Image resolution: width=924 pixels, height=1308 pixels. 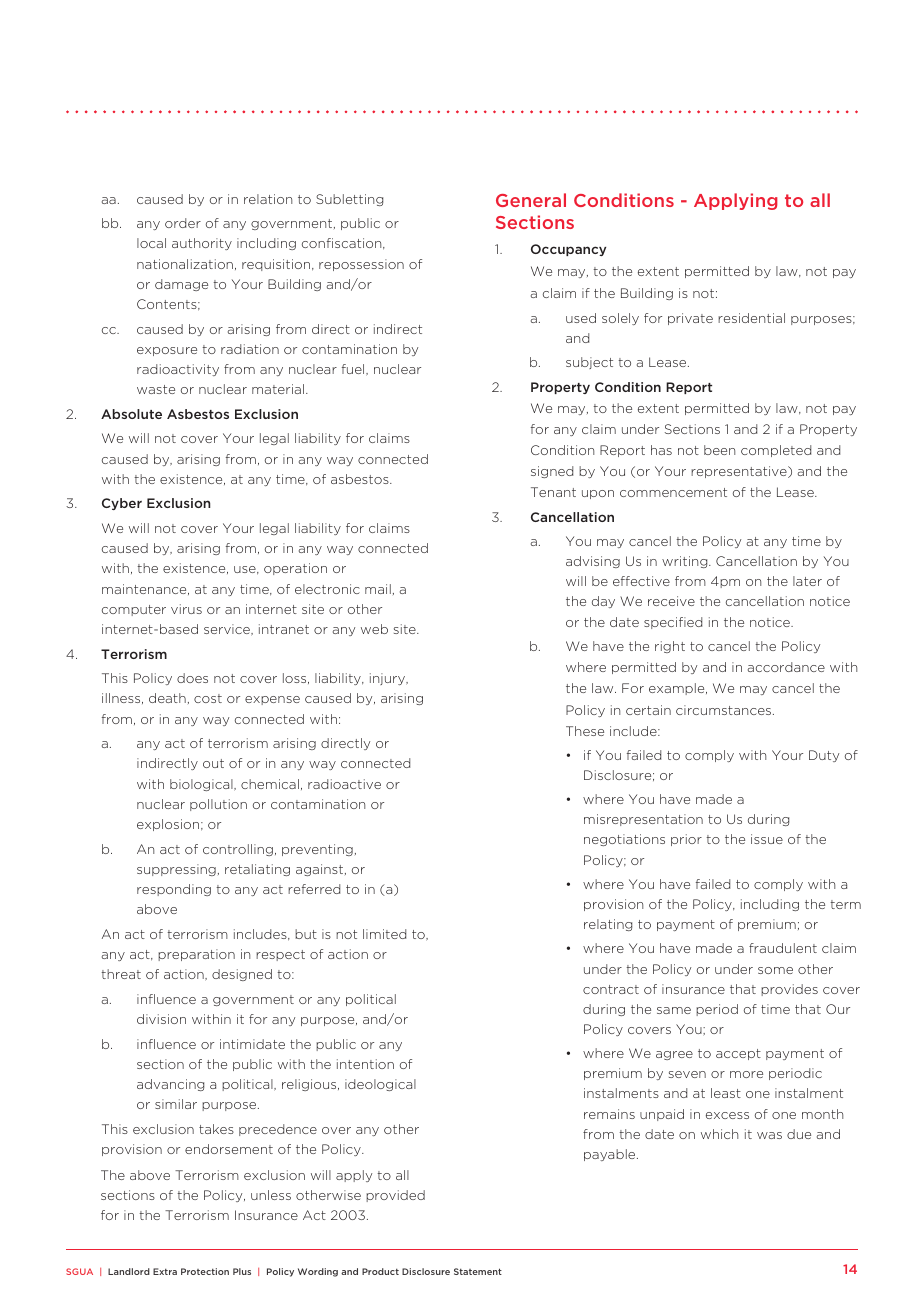 What do you see at coordinates (202, 244) in the image?
I see `authority` at bounding box center [202, 244].
